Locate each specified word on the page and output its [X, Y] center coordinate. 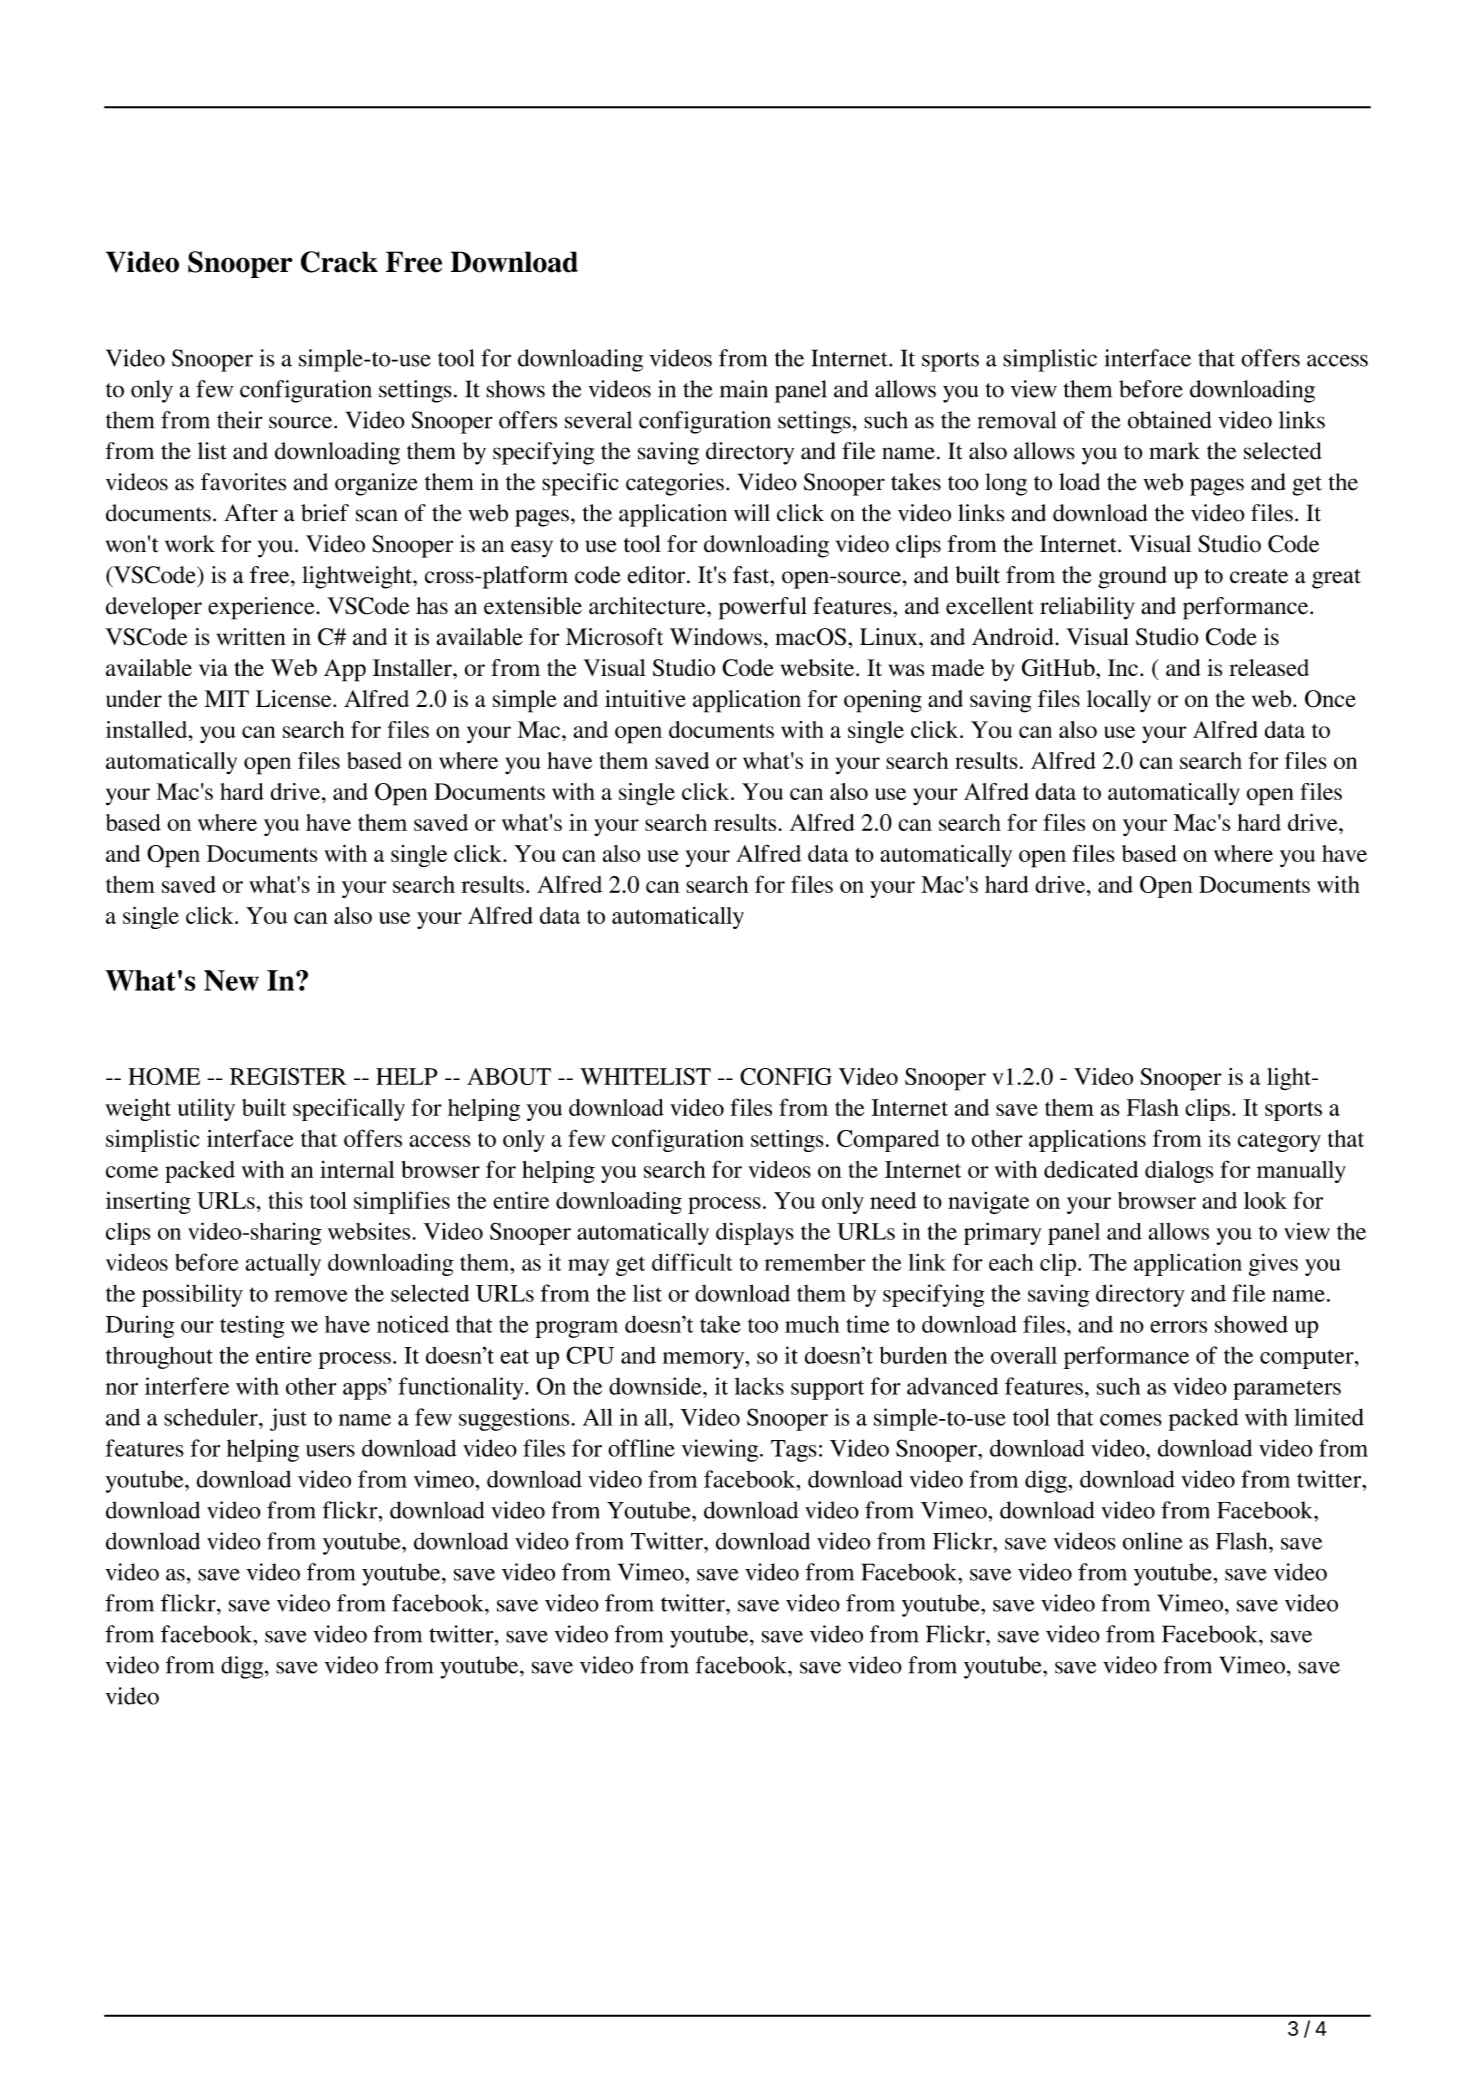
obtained [1169, 420]
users [330, 1451]
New [231, 980]
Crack [339, 262]
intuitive [645, 698]
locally [1119, 701]
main [744, 389]
